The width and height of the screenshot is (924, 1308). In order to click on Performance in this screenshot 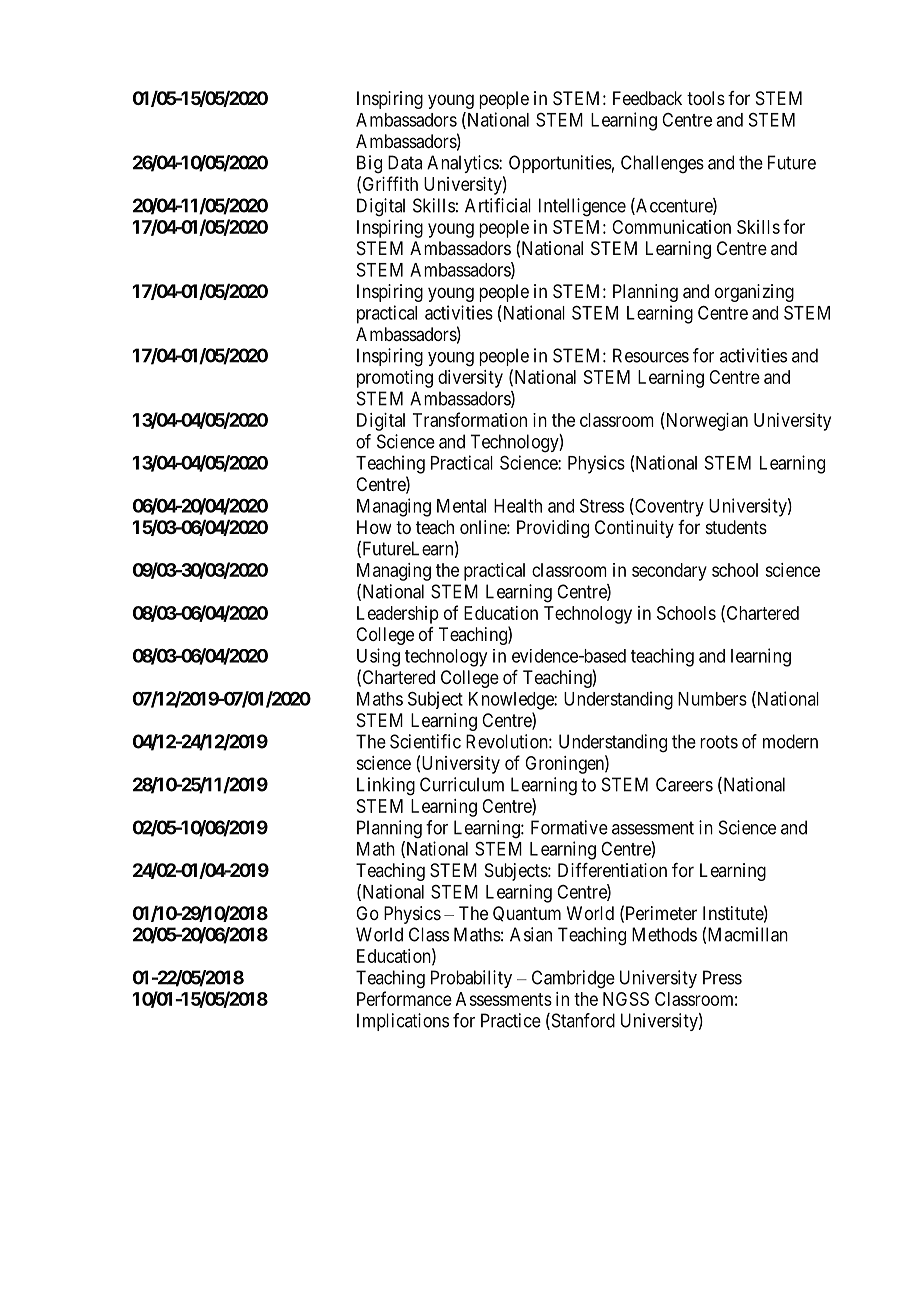, I will do `click(404, 998)`.
